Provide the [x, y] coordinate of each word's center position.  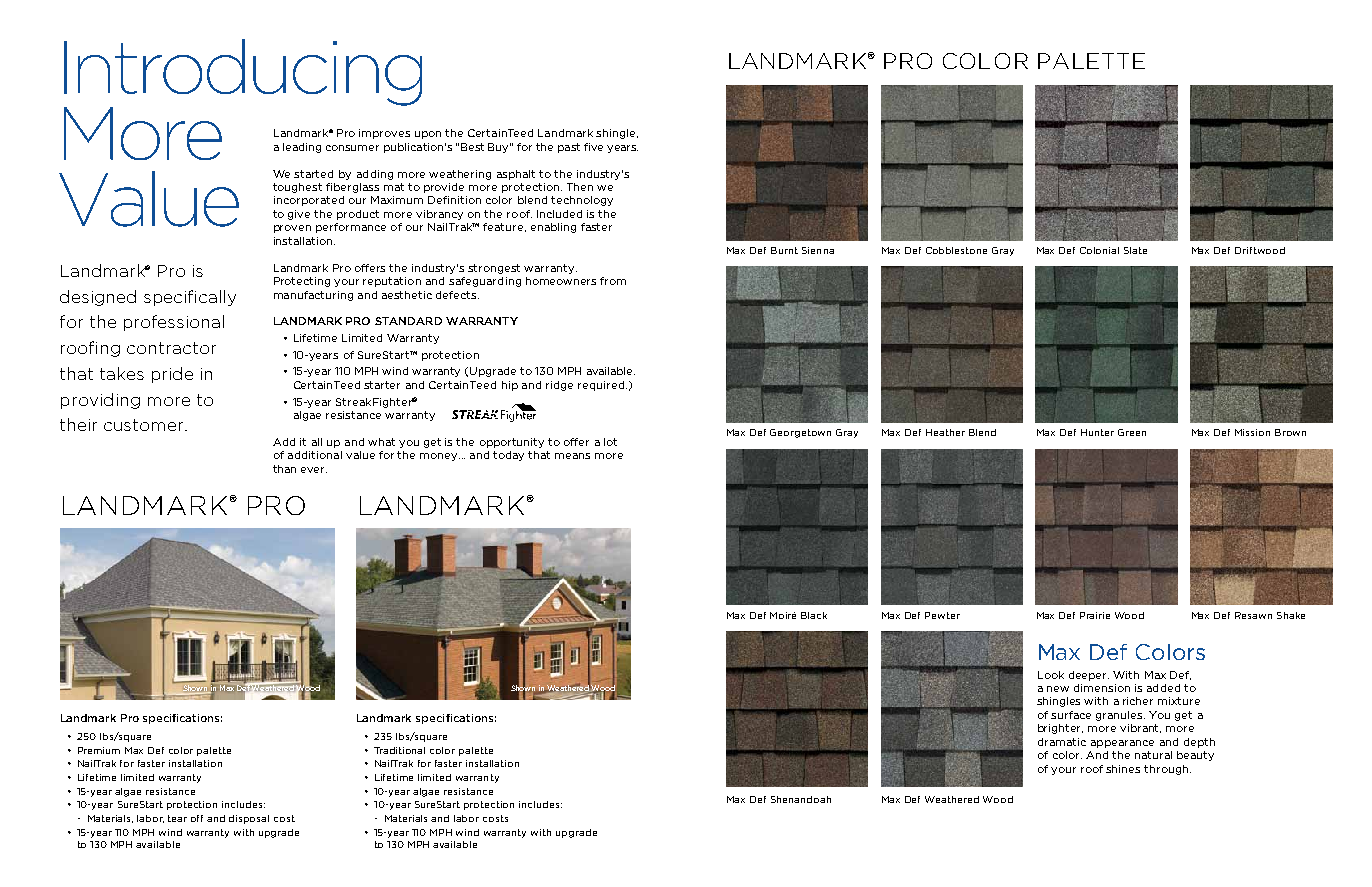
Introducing [243, 73]
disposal [249, 819]
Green [1132, 432]
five [593, 147]
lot [610, 442]
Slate [1135, 250]
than [284, 469]
